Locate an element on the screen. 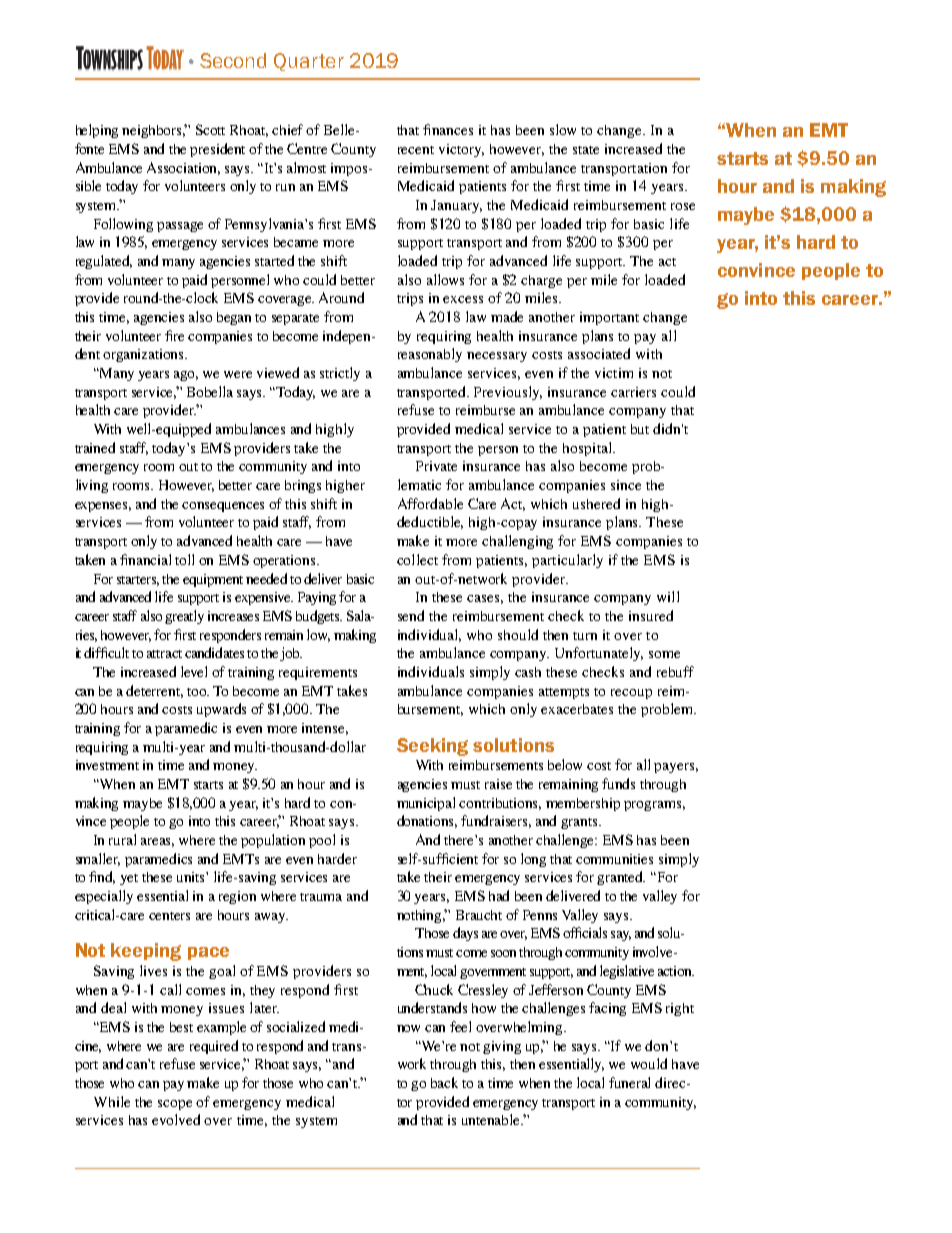 This screenshot has height=1233, width=952. recent is located at coordinates (416, 150).
